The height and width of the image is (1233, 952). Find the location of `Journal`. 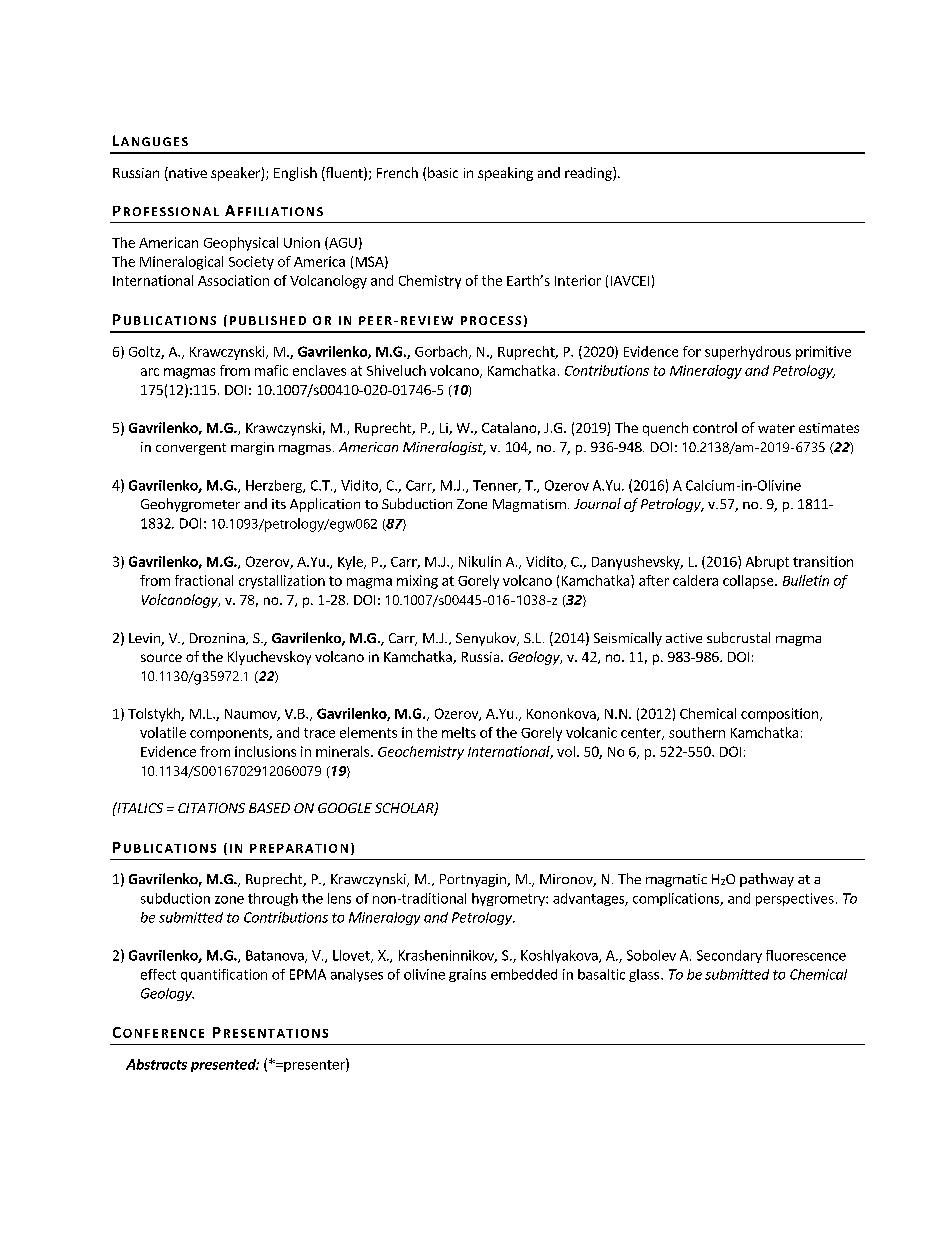

Journal is located at coordinates (597, 503).
